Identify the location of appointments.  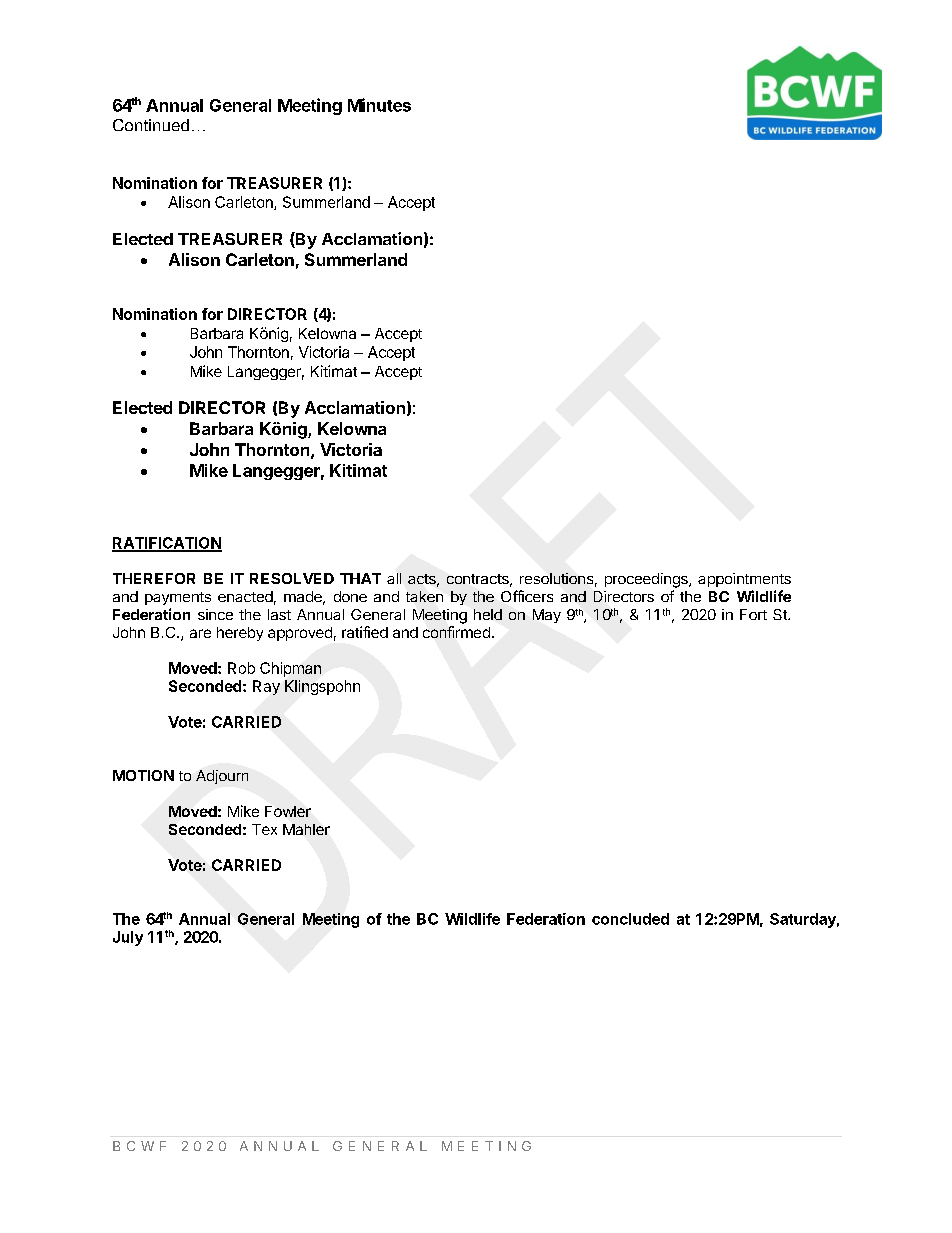
(744, 580).
